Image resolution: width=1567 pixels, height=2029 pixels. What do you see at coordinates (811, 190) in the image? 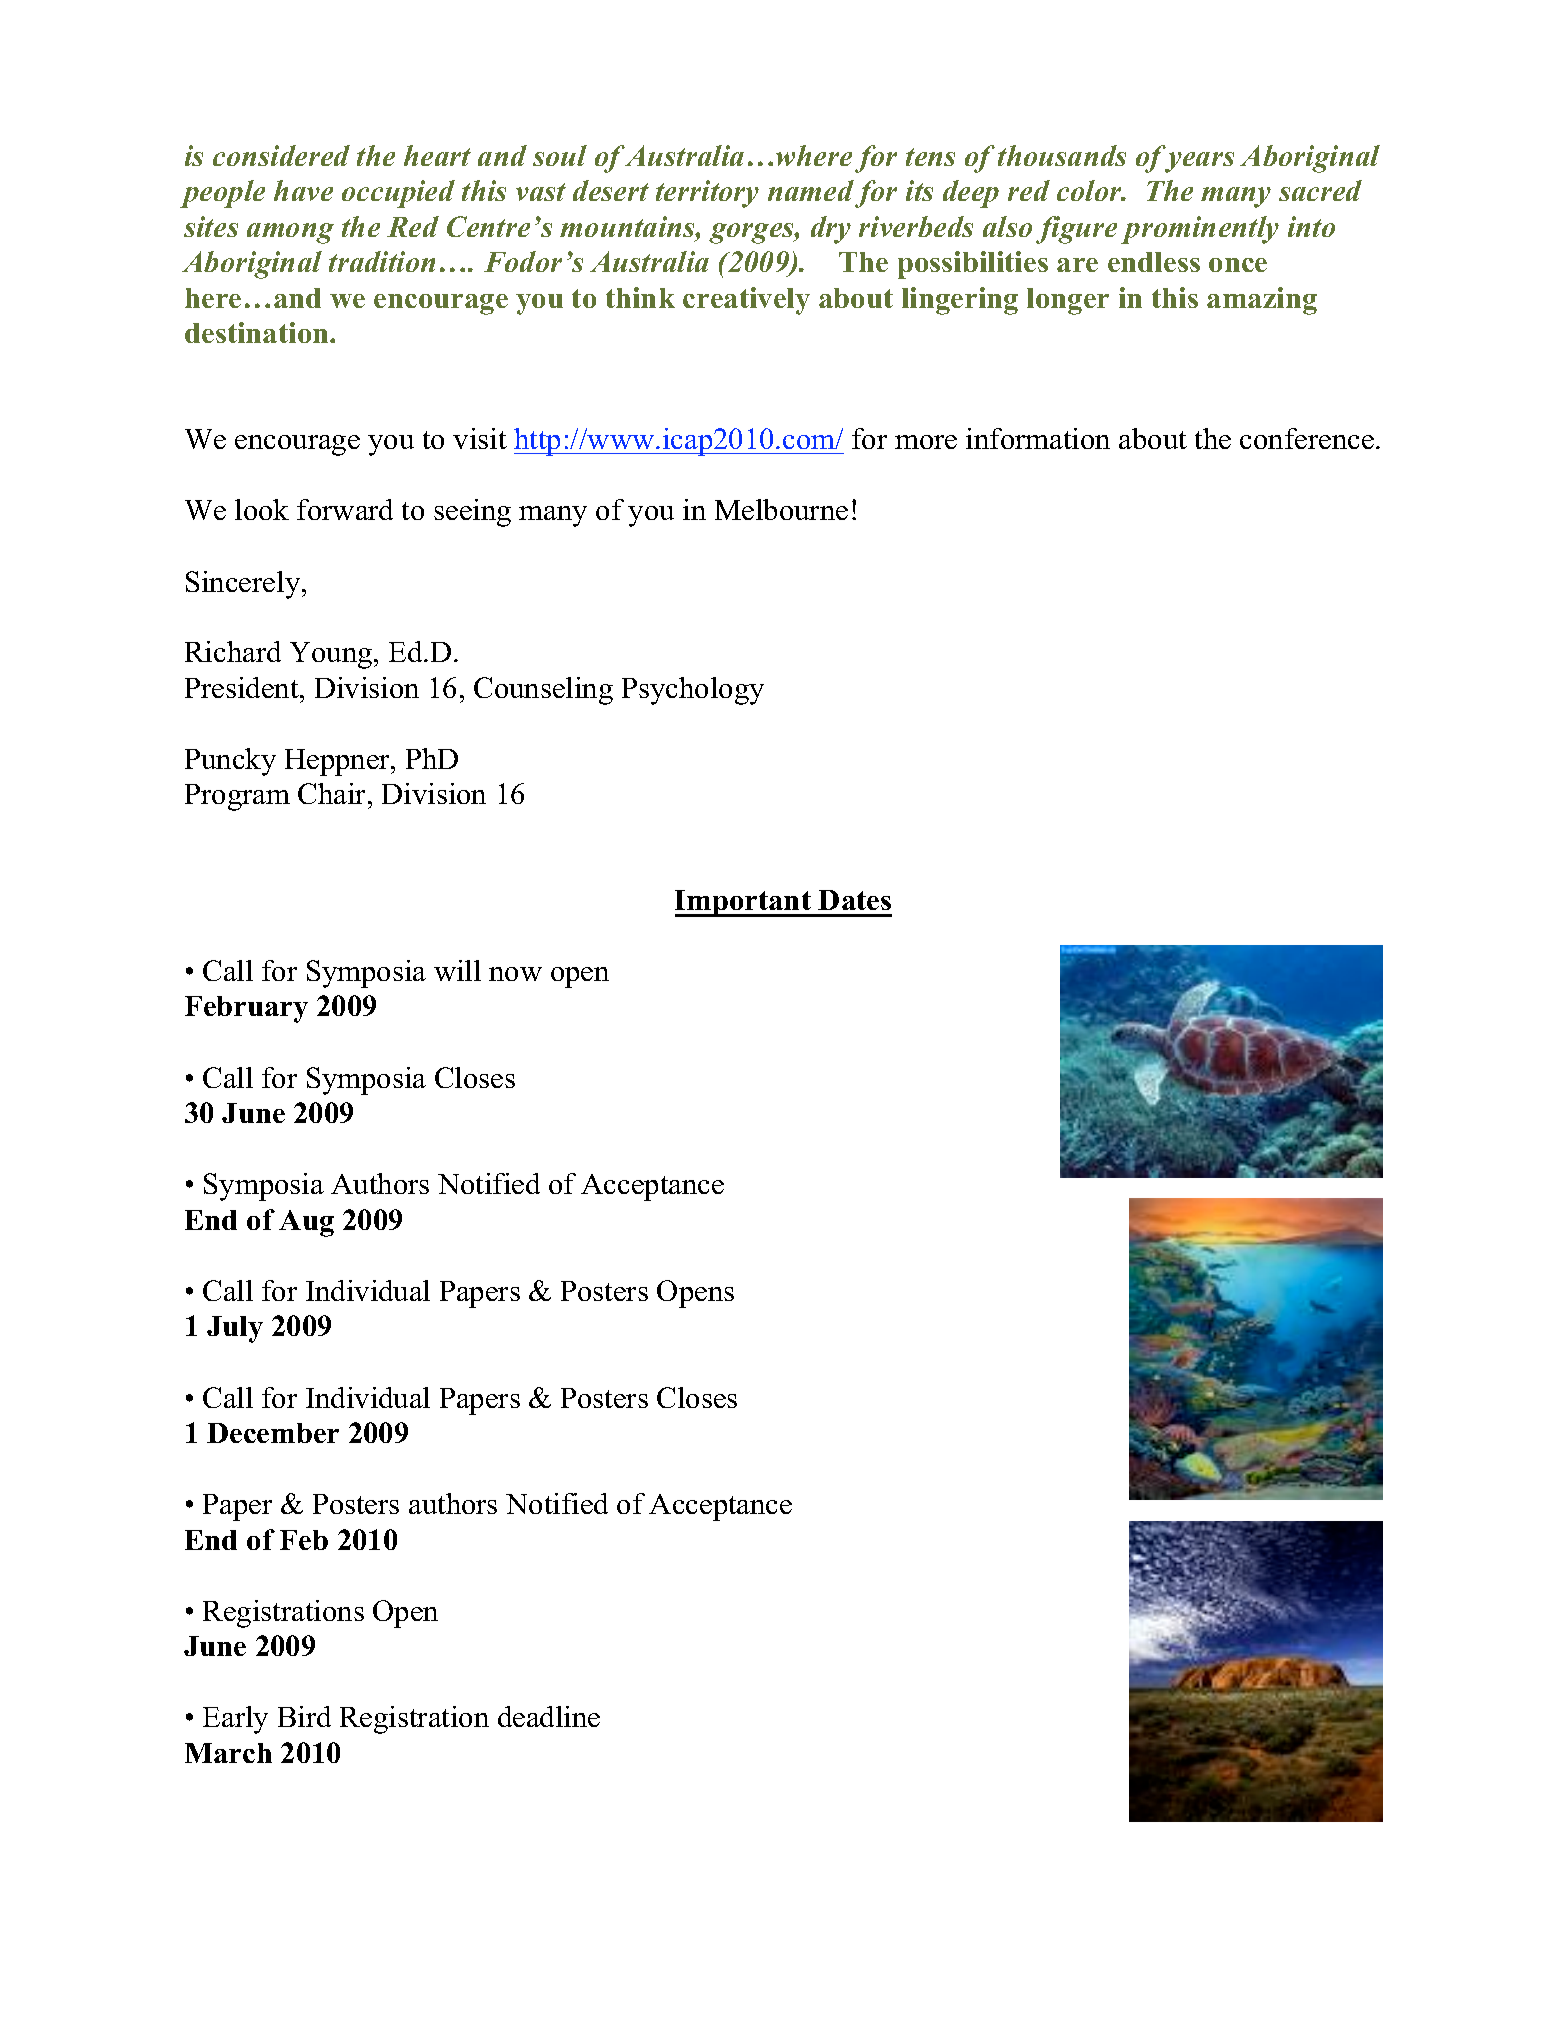
I see `named` at bounding box center [811, 190].
